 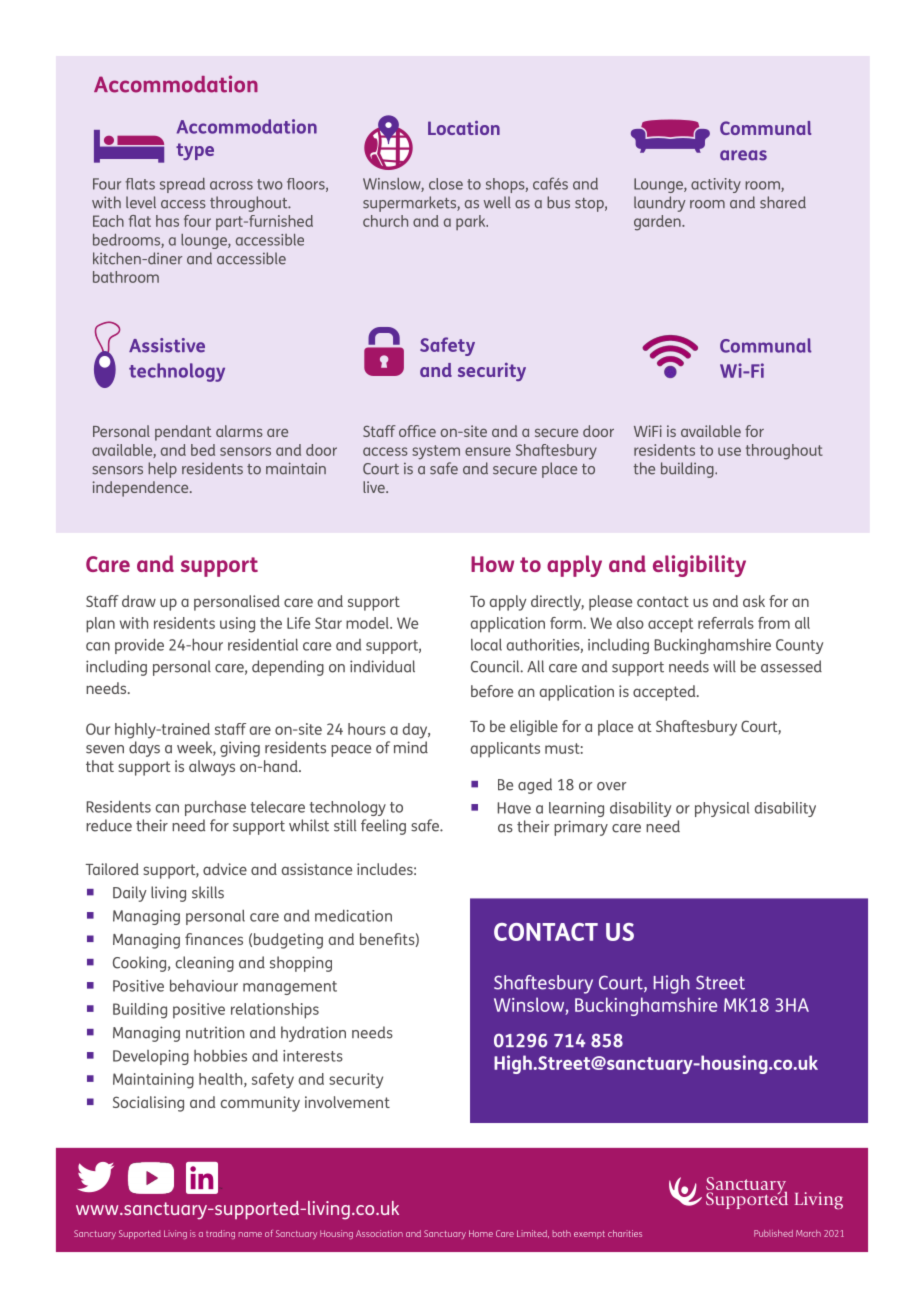 What do you see at coordinates (743, 155) in the screenshot?
I see `areas` at bounding box center [743, 155].
